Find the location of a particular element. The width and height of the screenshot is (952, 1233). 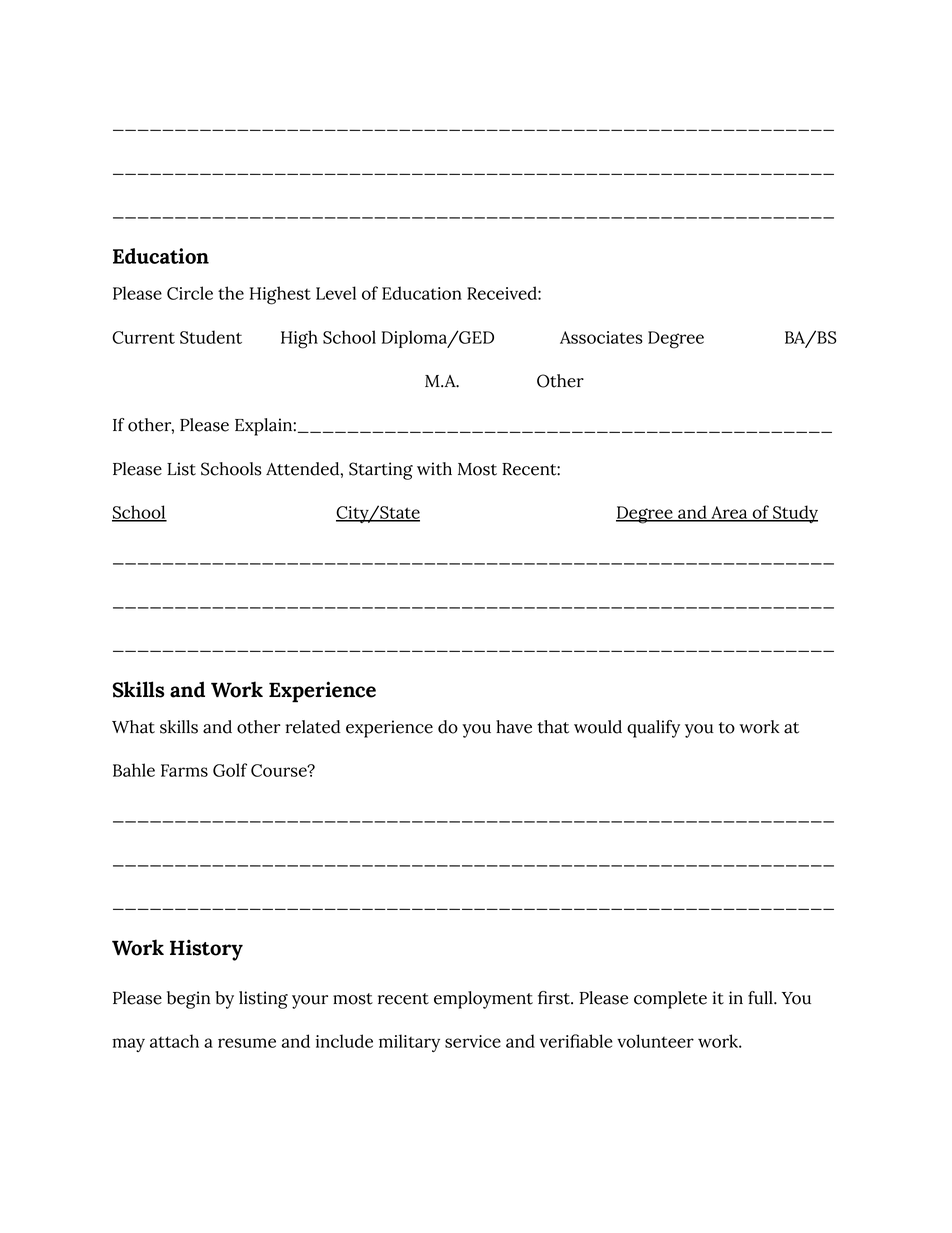

have is located at coordinates (514, 727).
